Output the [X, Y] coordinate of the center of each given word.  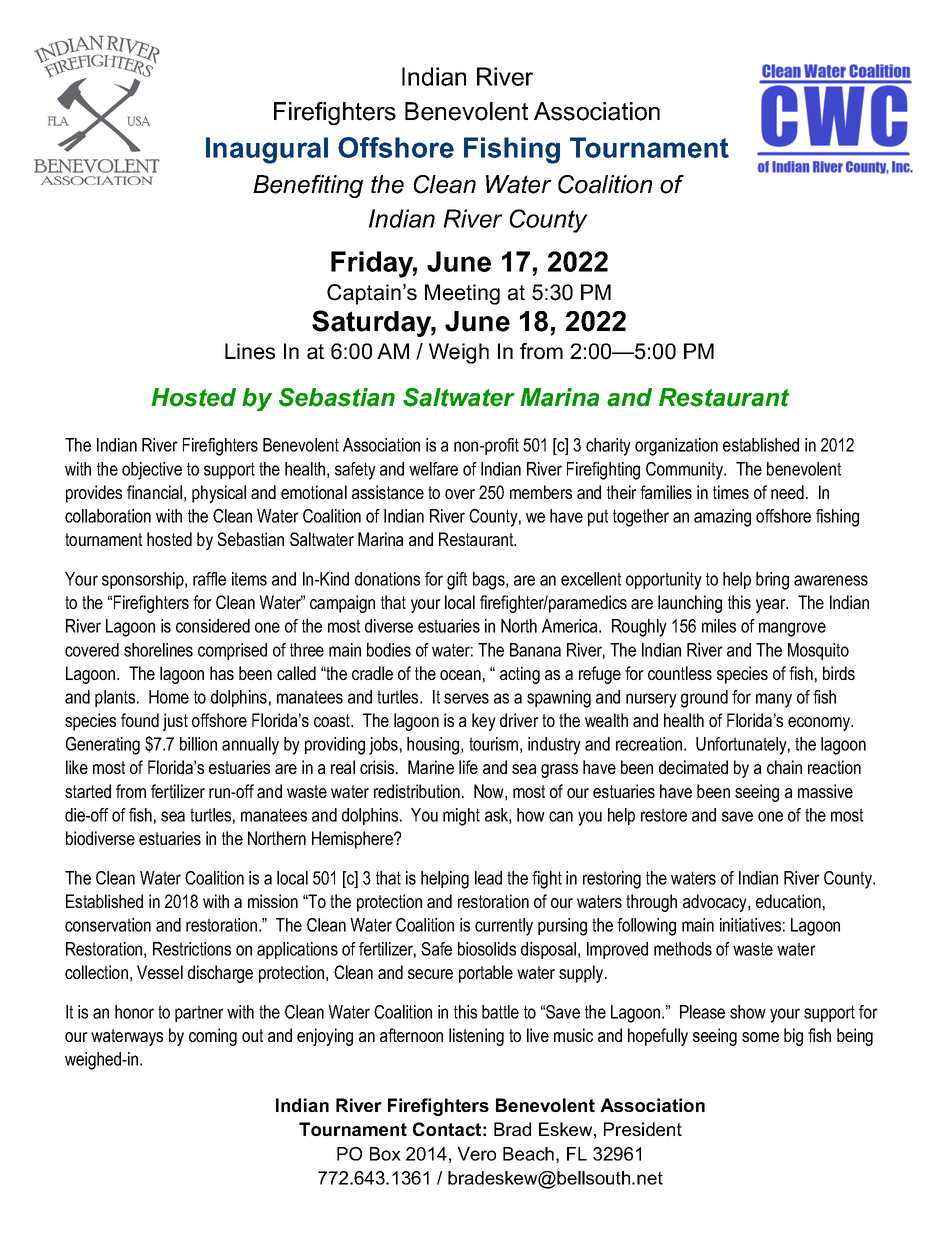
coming [213, 1037]
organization [676, 447]
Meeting [462, 294]
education [788, 901]
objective [152, 471]
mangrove [792, 629]
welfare [433, 469]
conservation [108, 925]
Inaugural [267, 150]
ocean [460, 675]
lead [488, 878]
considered [213, 626]
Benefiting [308, 186]
